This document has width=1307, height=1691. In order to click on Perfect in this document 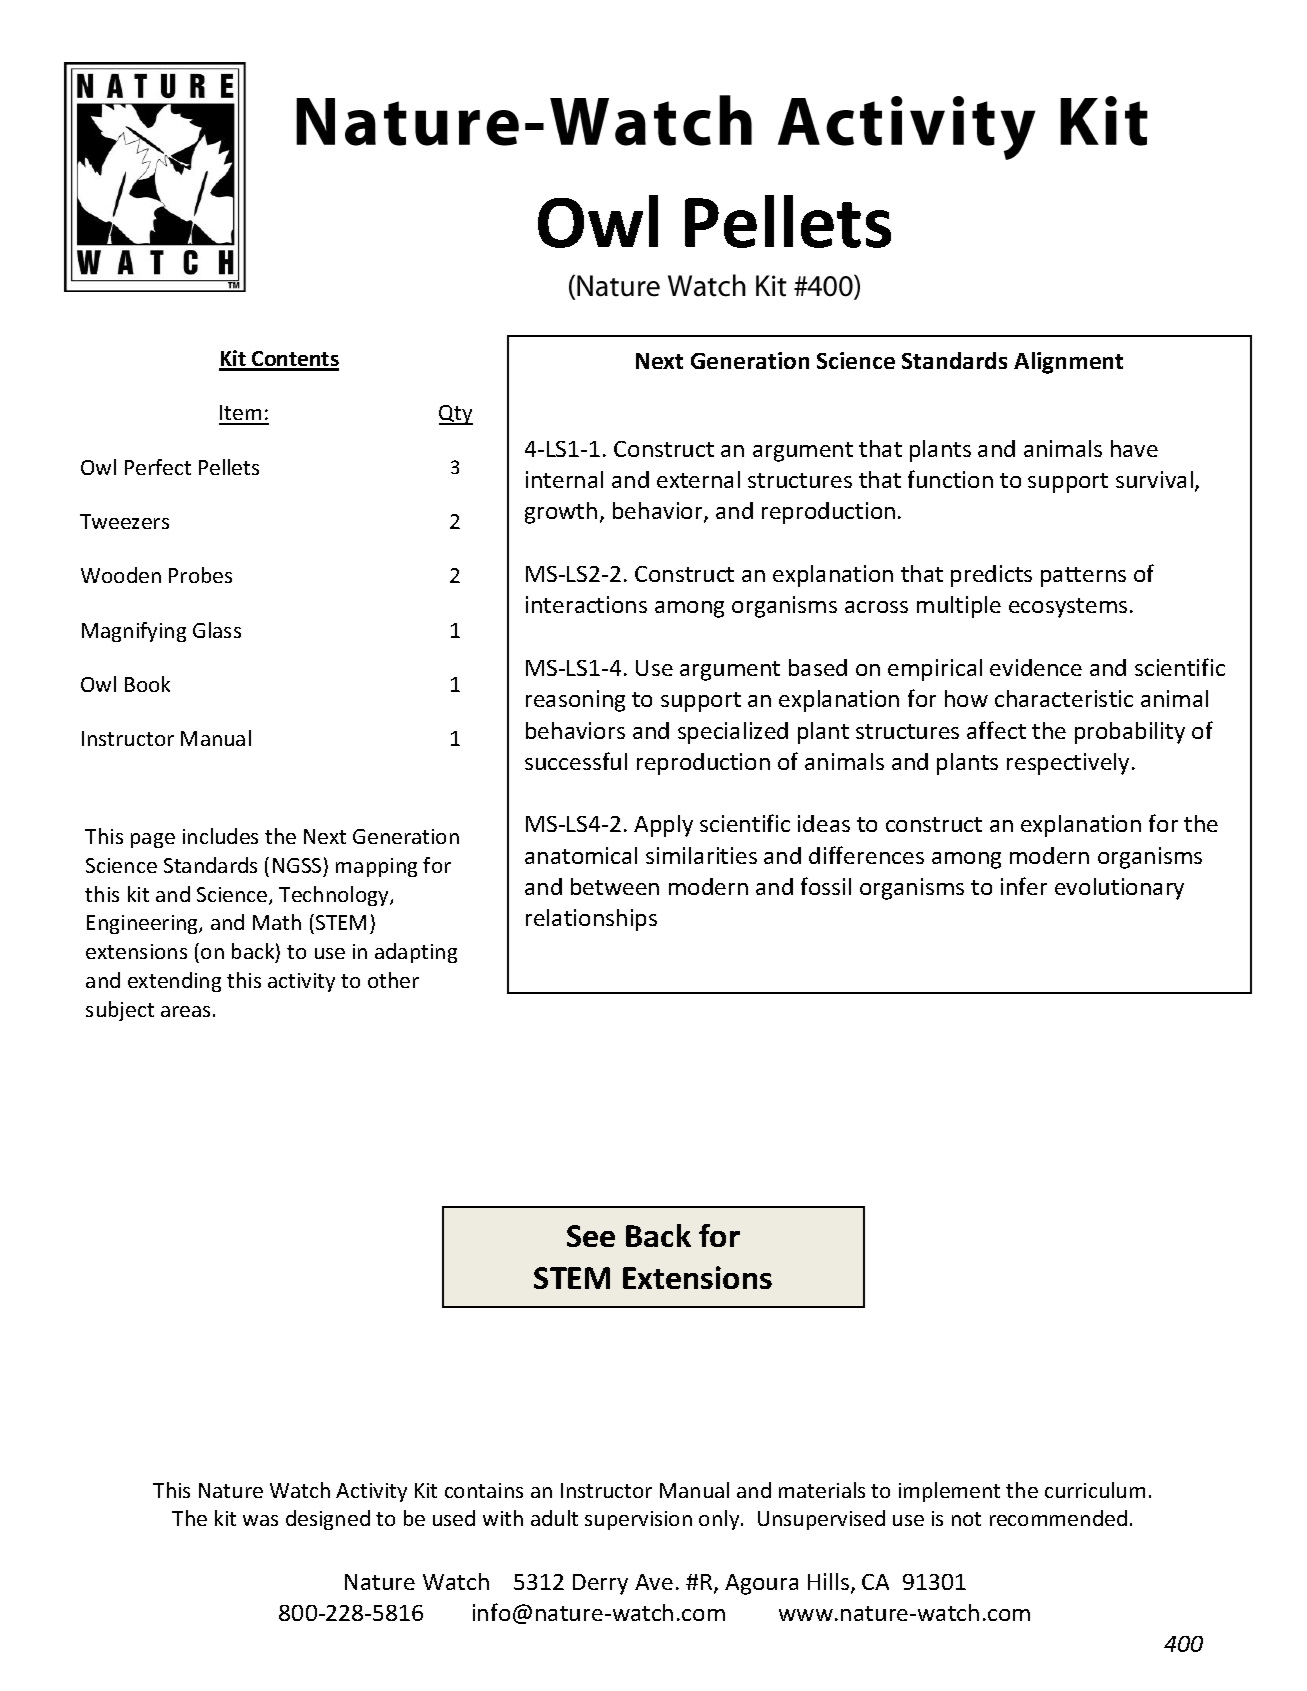, I will do `click(158, 467)`.
